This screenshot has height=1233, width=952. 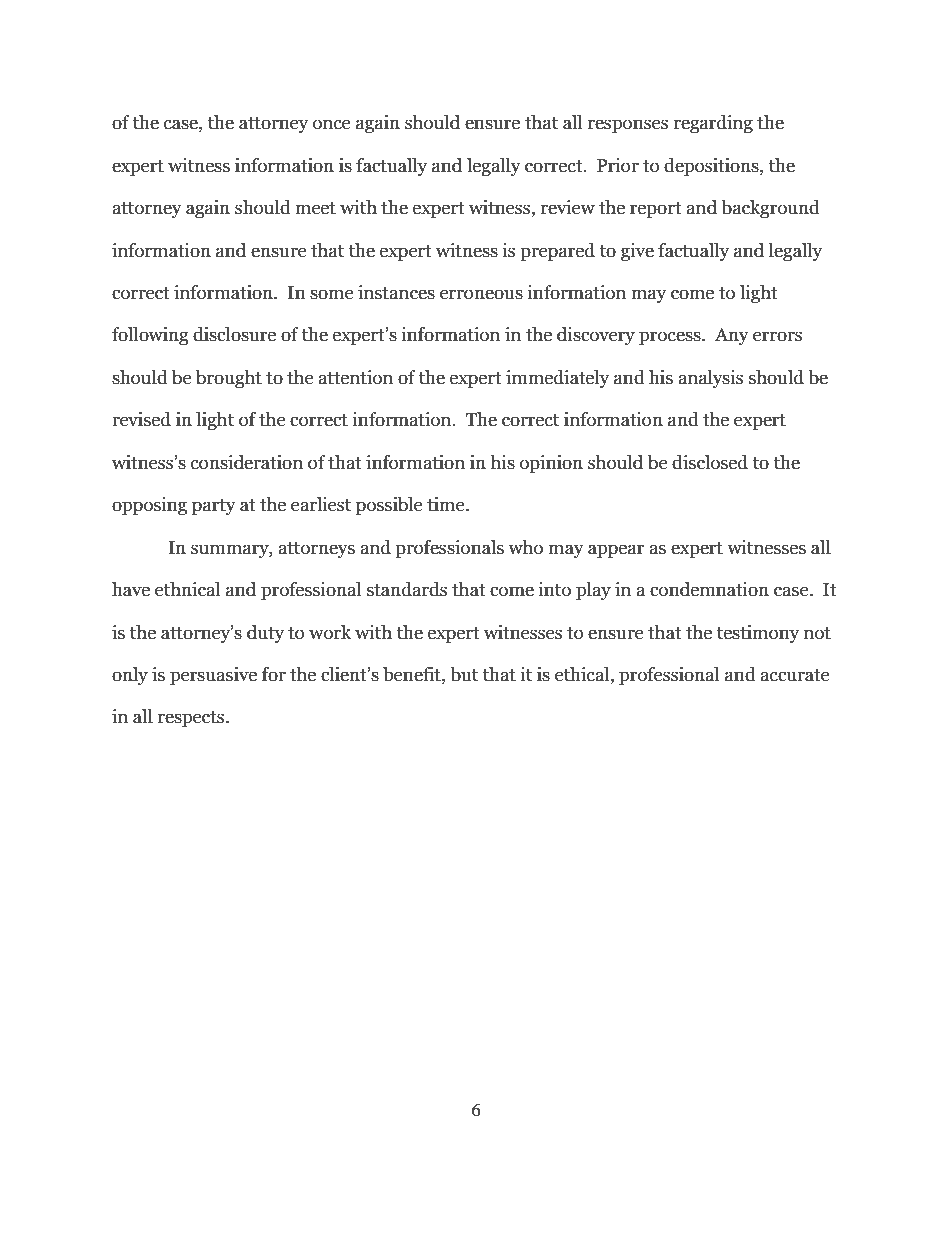 What do you see at coordinates (551, 464) in the screenshot?
I see `opinion` at bounding box center [551, 464].
